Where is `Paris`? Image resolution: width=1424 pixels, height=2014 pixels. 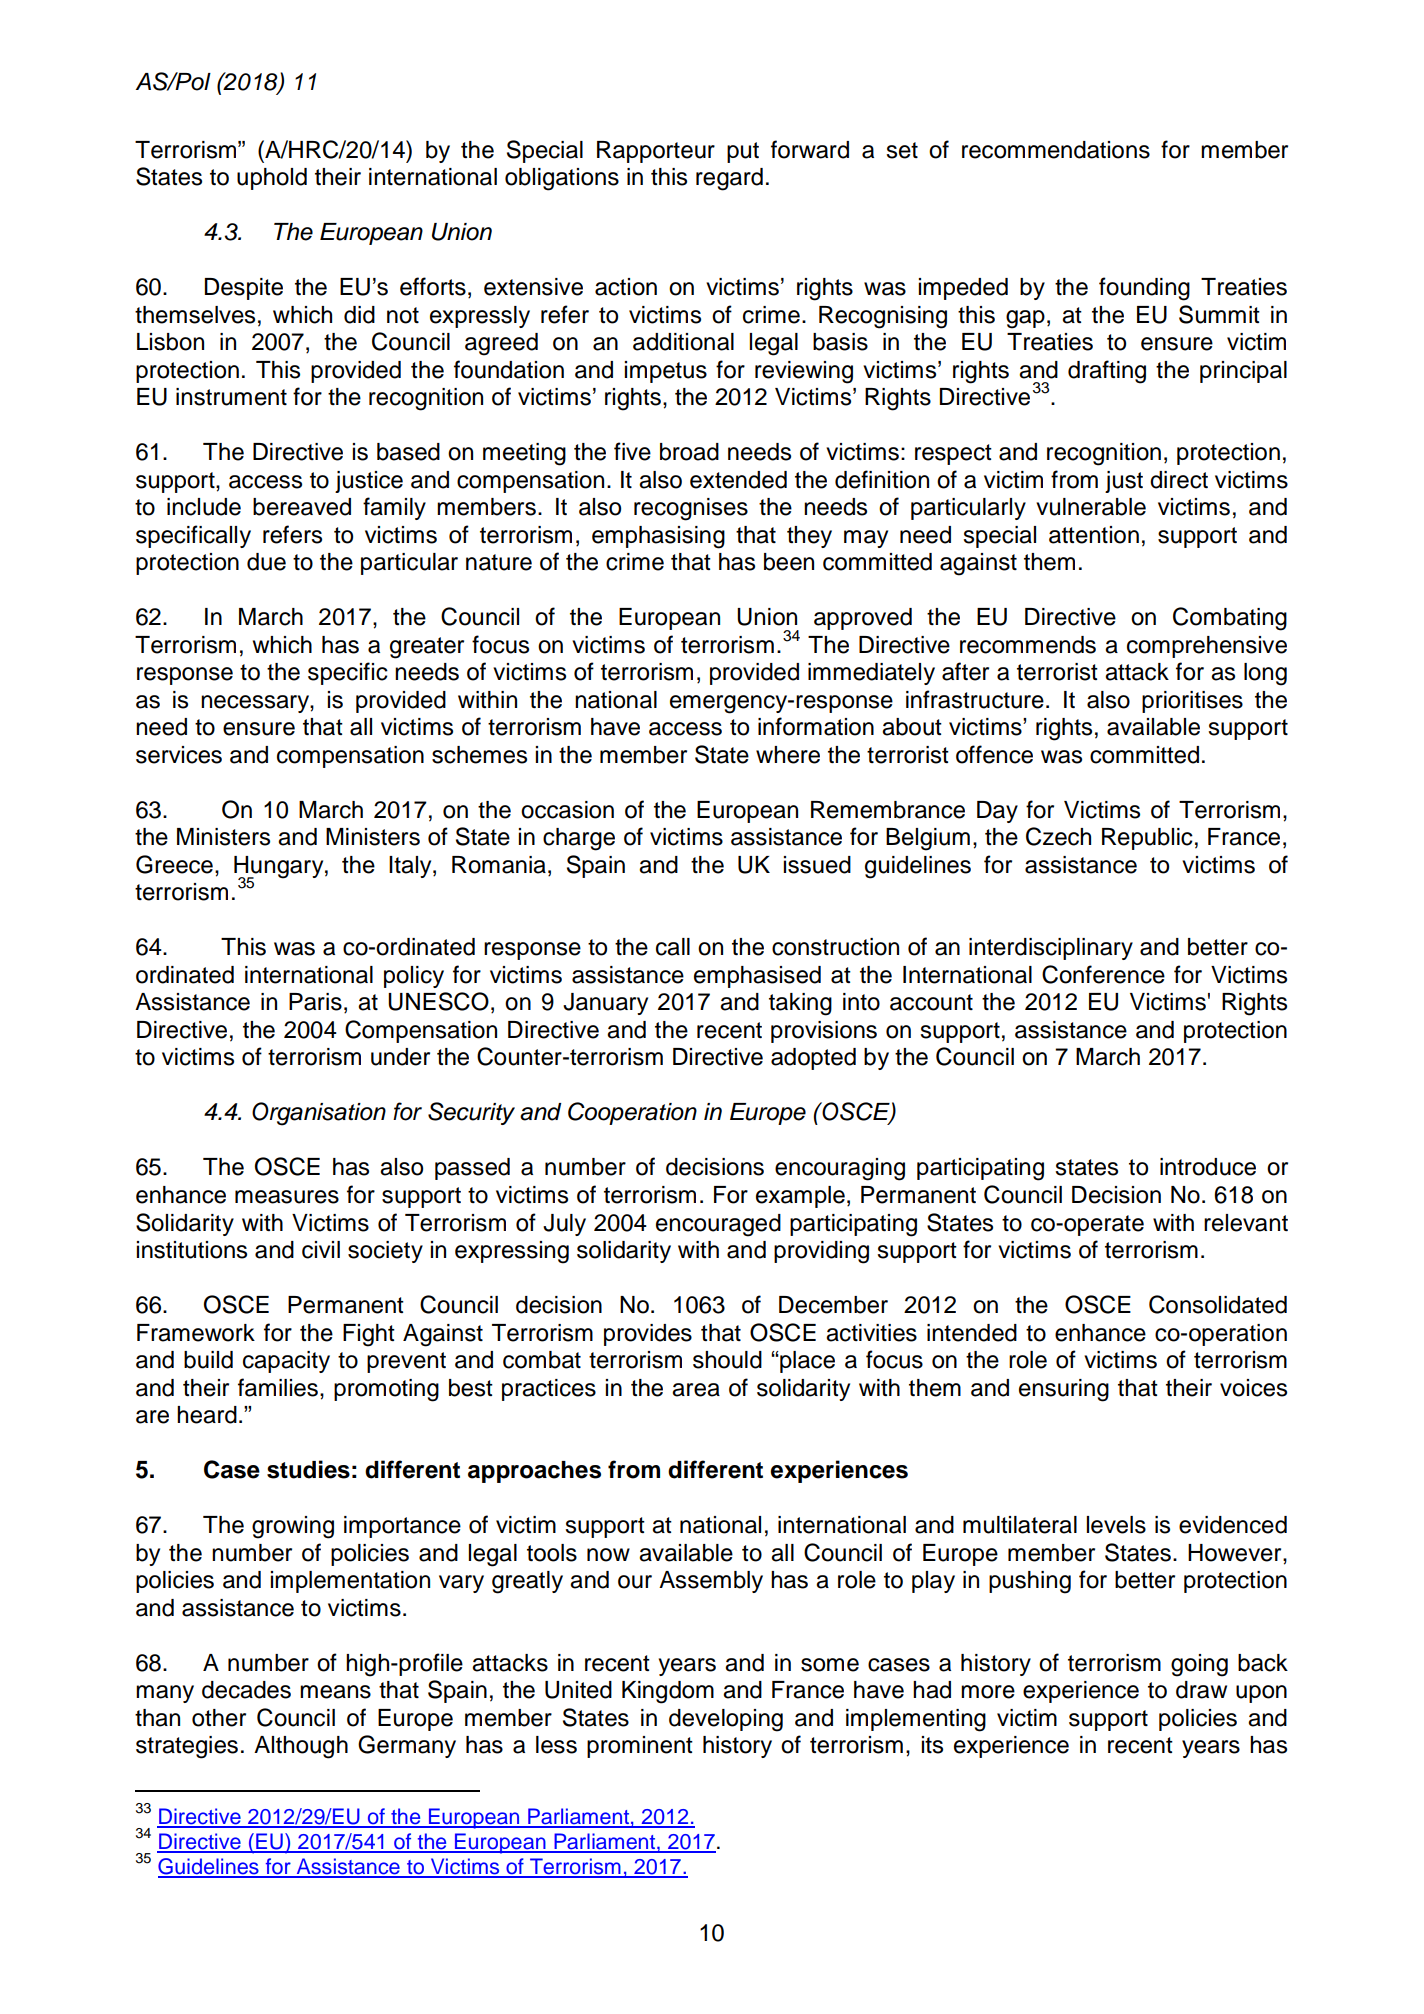 Paris is located at coordinates (315, 1002).
